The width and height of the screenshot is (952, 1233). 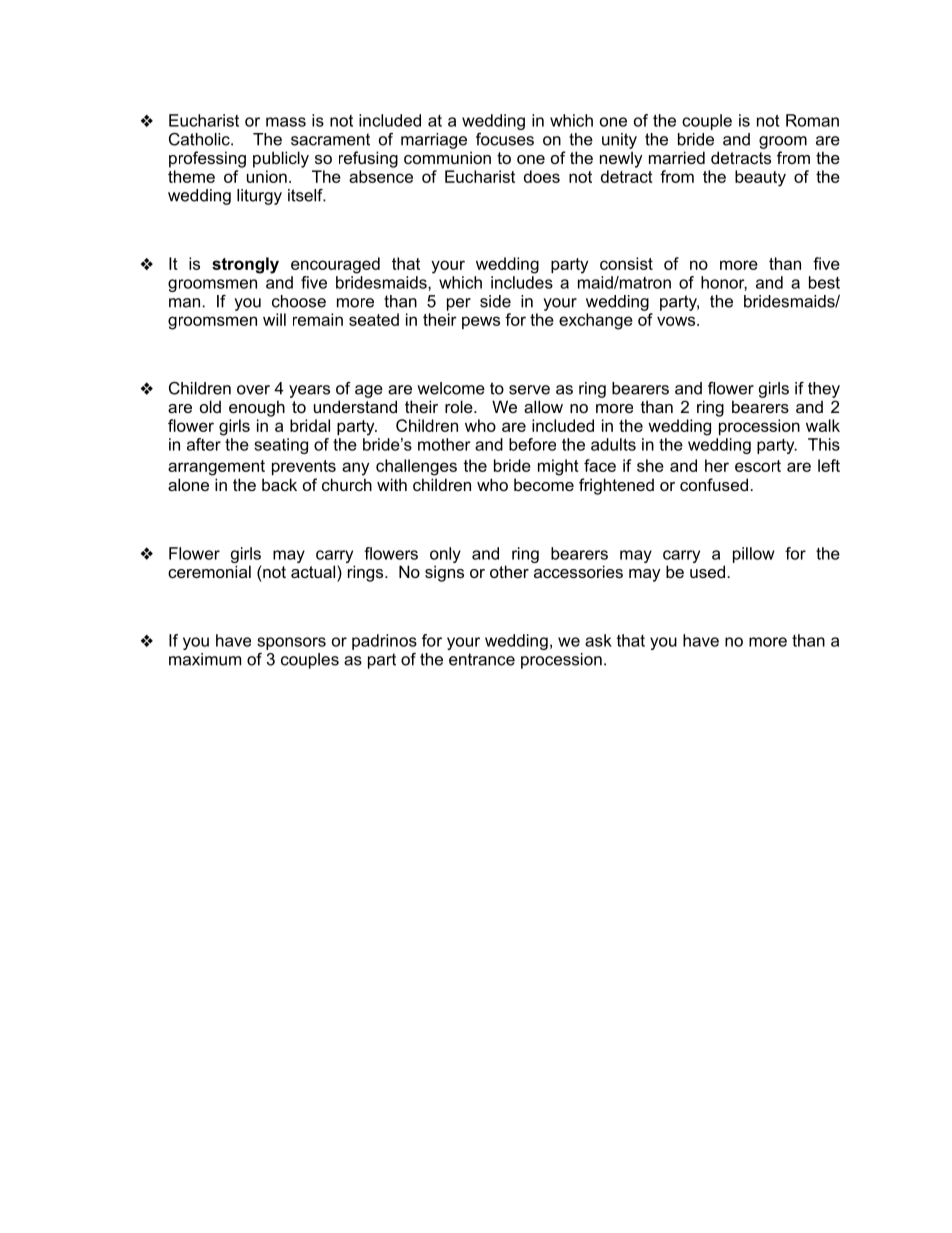 What do you see at coordinates (445, 555) in the screenshot?
I see `only` at bounding box center [445, 555].
